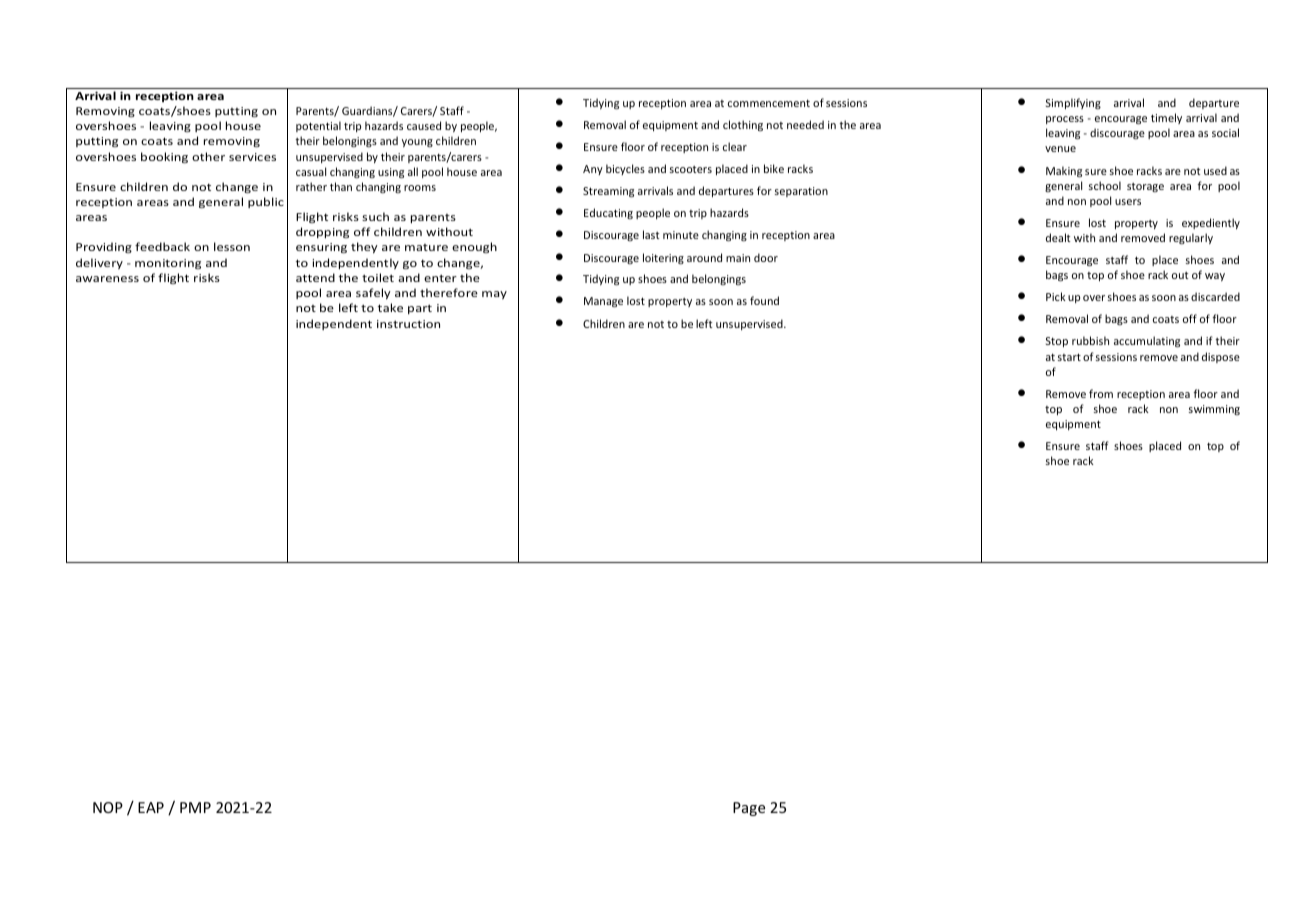 The image size is (1308, 924). What do you see at coordinates (1214, 410) in the screenshot?
I see `swimming` at bounding box center [1214, 410].
